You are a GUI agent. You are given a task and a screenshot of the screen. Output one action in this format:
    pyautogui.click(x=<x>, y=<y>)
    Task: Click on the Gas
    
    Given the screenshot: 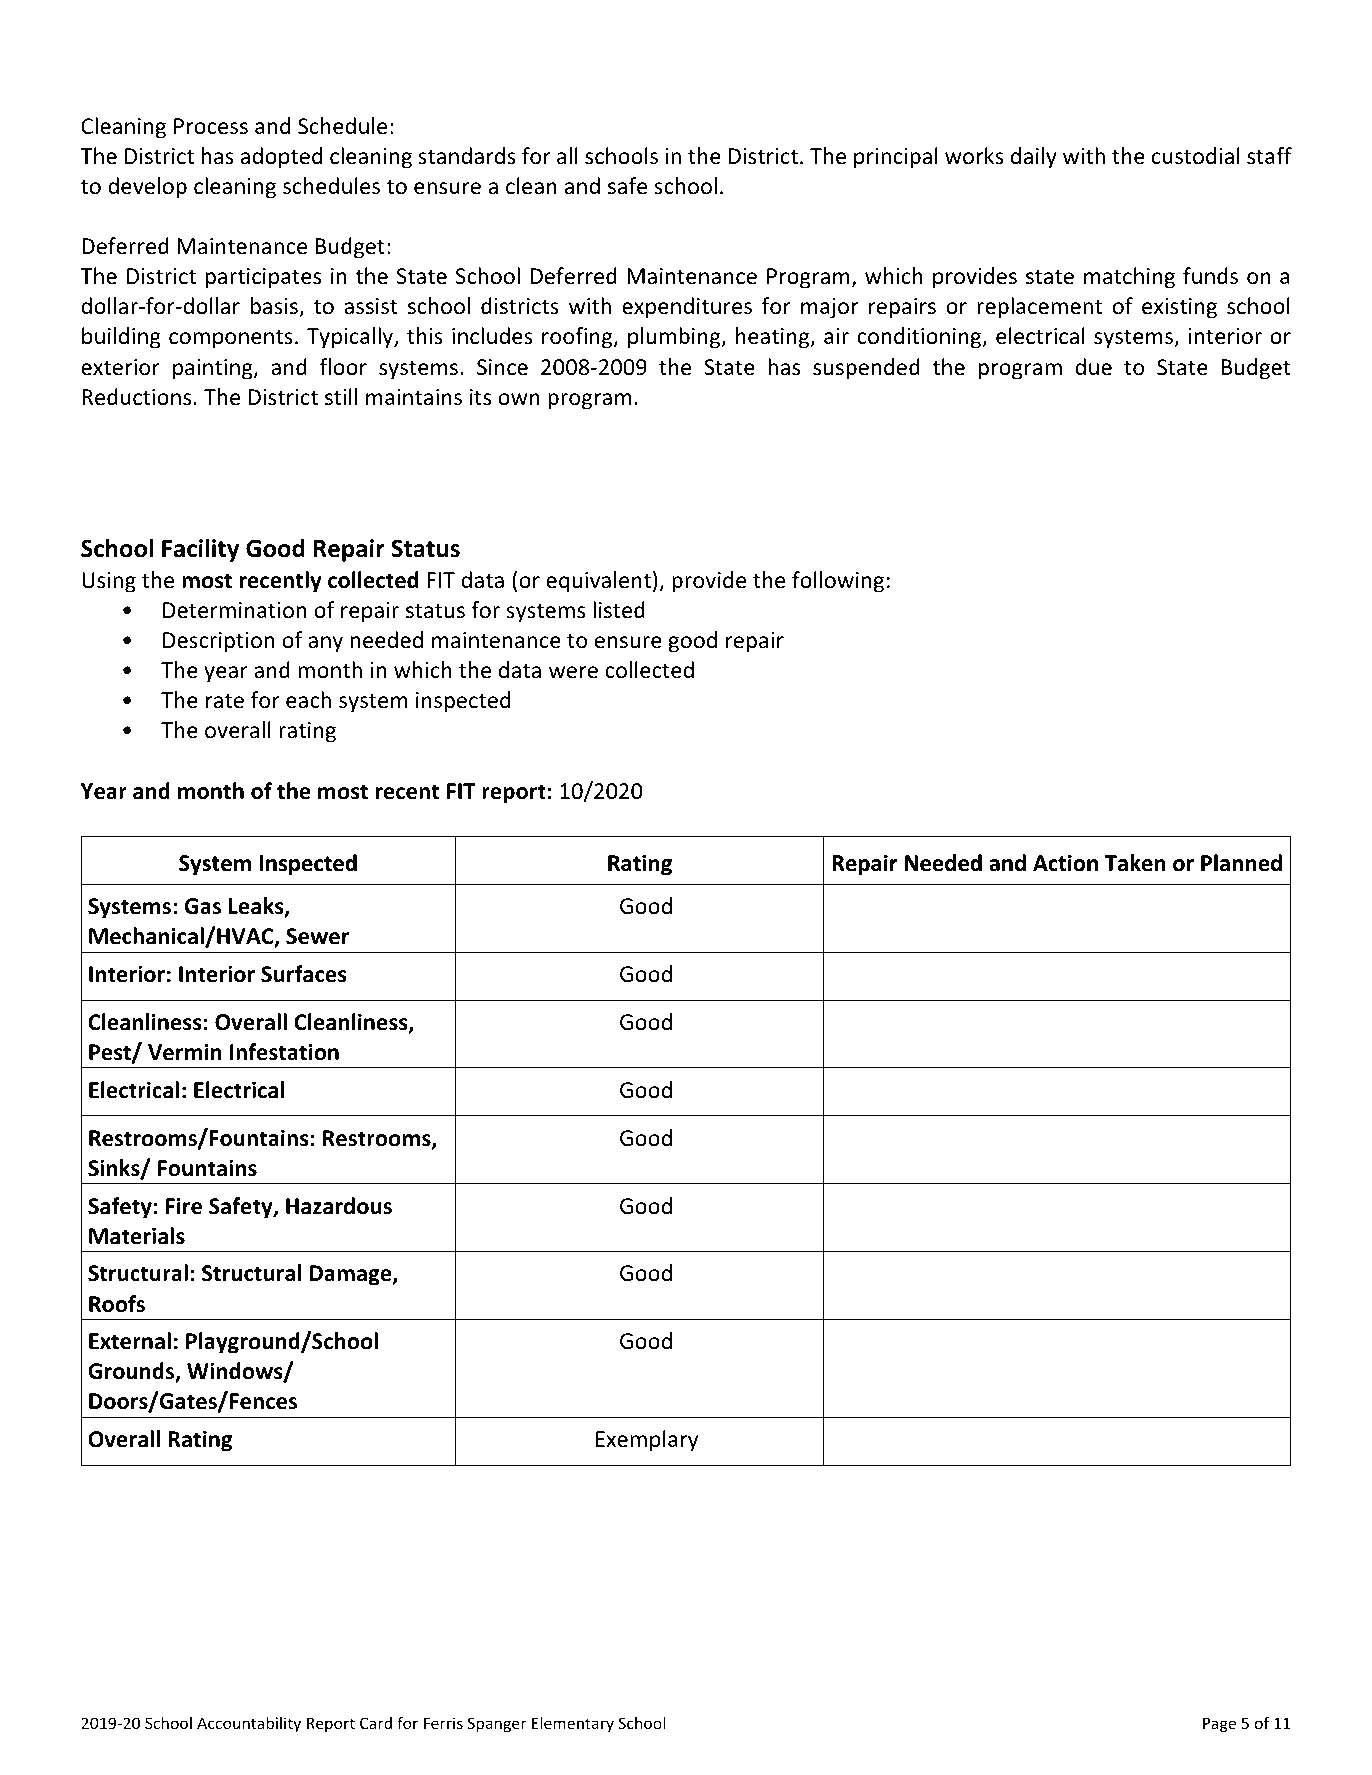 What is the action you would take?
    pyautogui.click(x=203, y=906)
